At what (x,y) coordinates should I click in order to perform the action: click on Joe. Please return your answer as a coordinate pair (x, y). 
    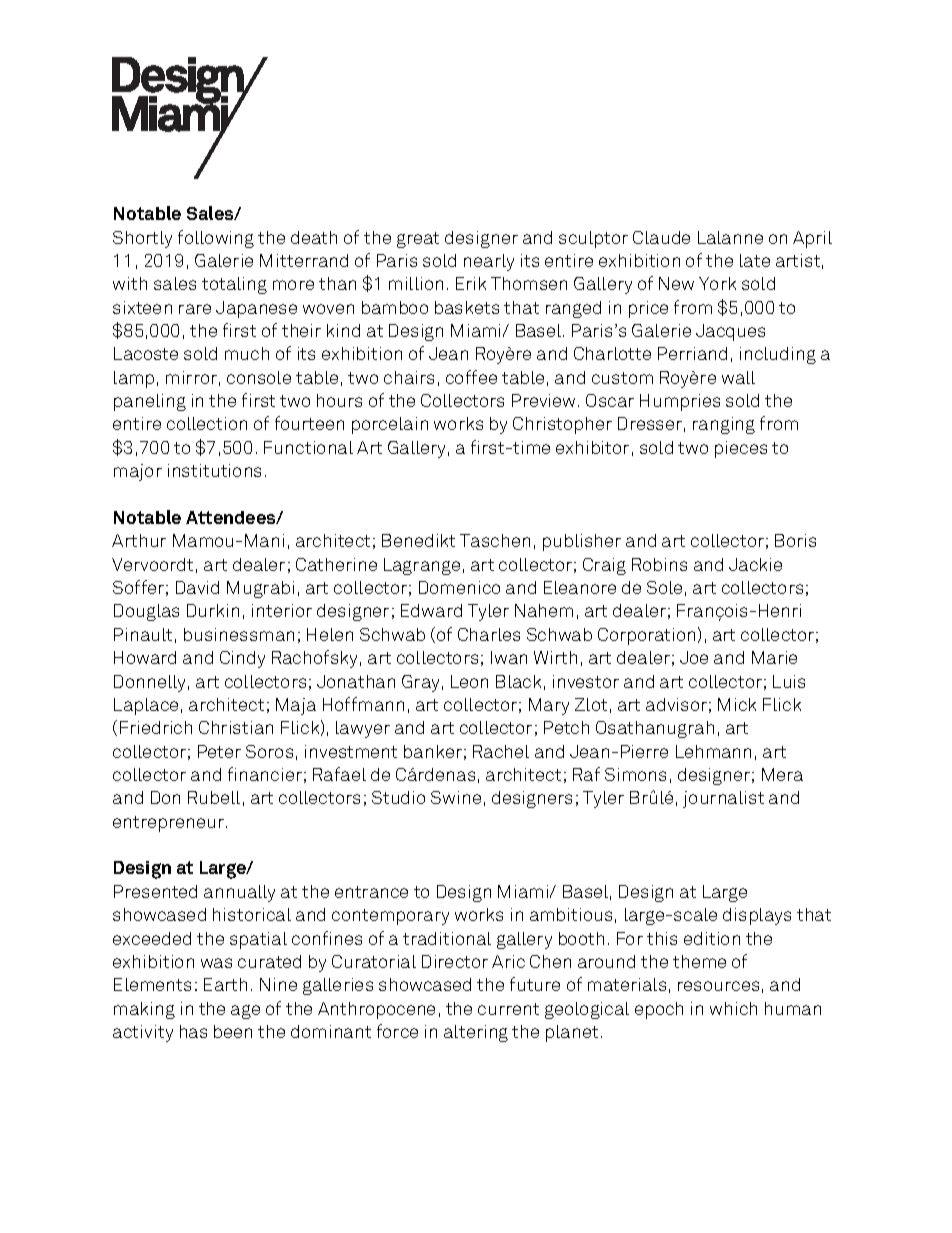
    Looking at the image, I should click on (694, 657).
